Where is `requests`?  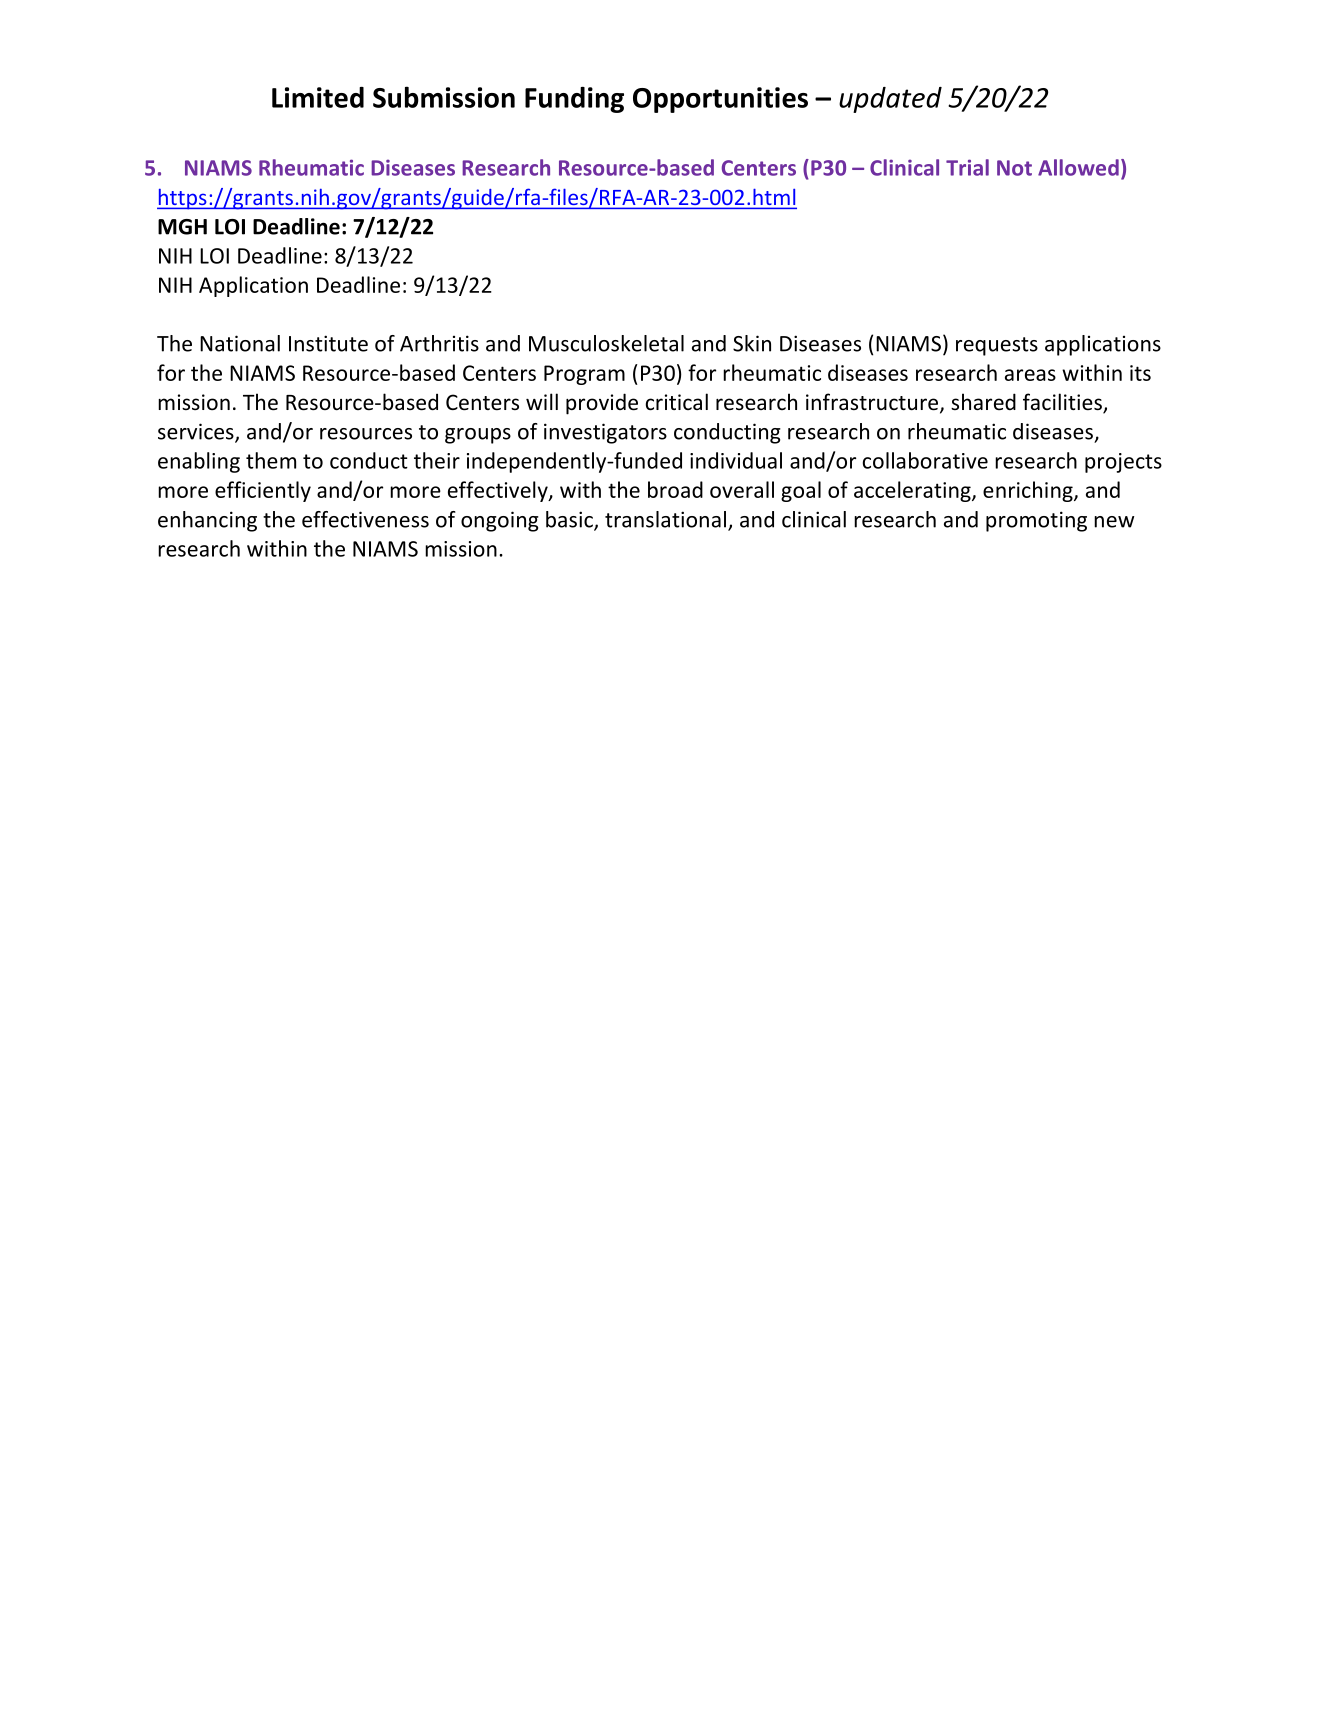
requests is located at coordinates (997, 346).
